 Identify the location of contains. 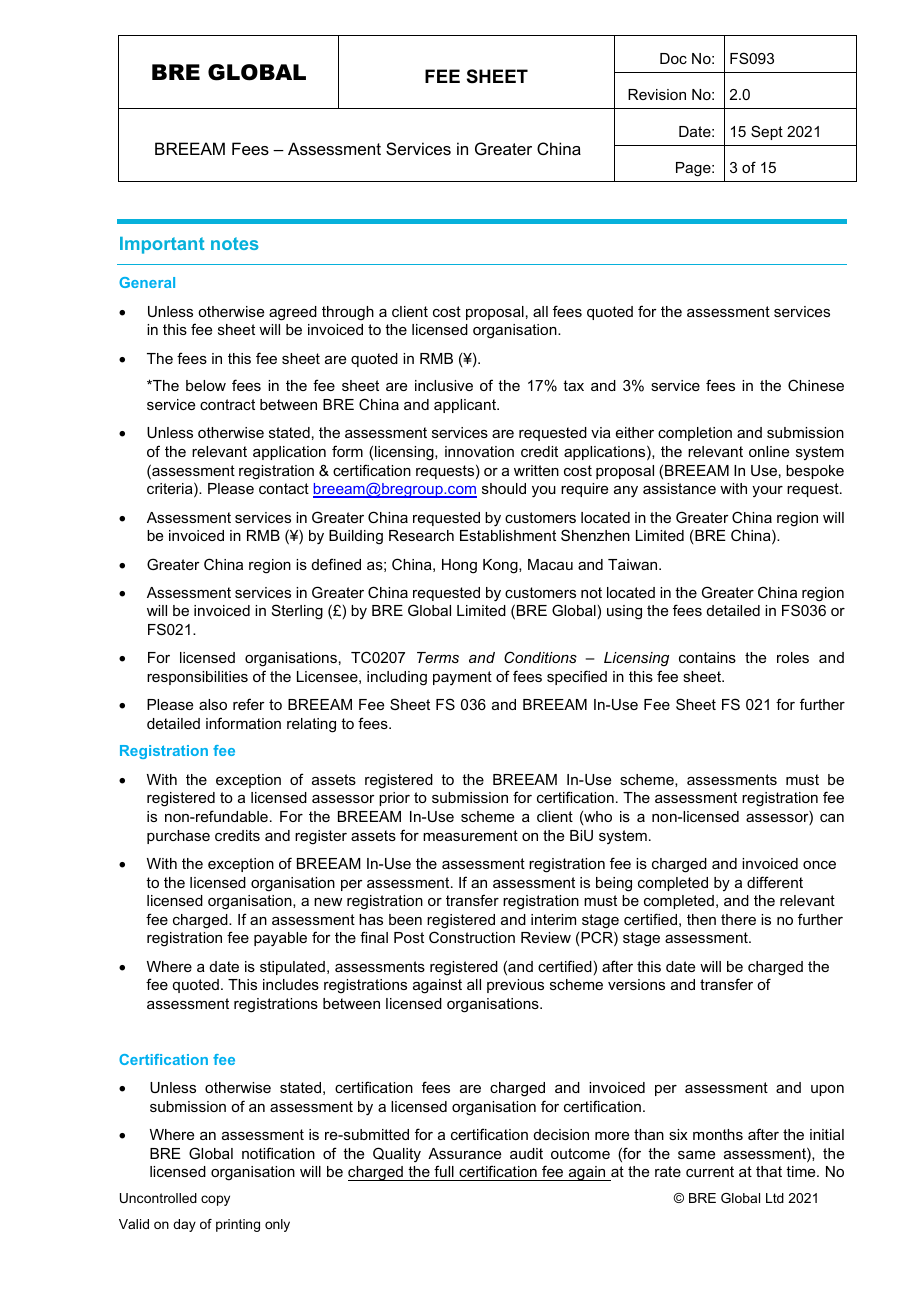
(707, 657).
